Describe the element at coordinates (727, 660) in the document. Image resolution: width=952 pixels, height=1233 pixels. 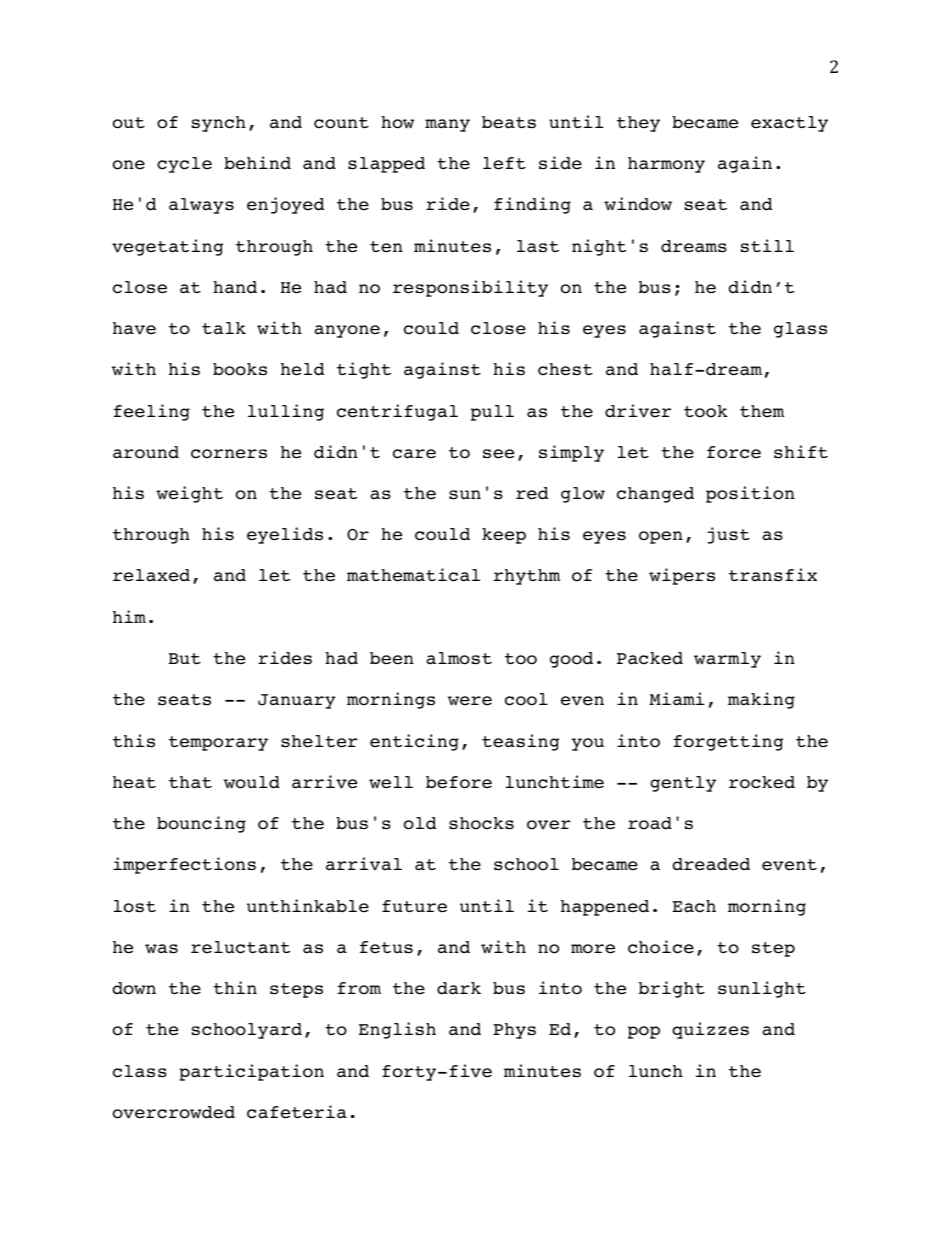
I see `warmly` at that location.
